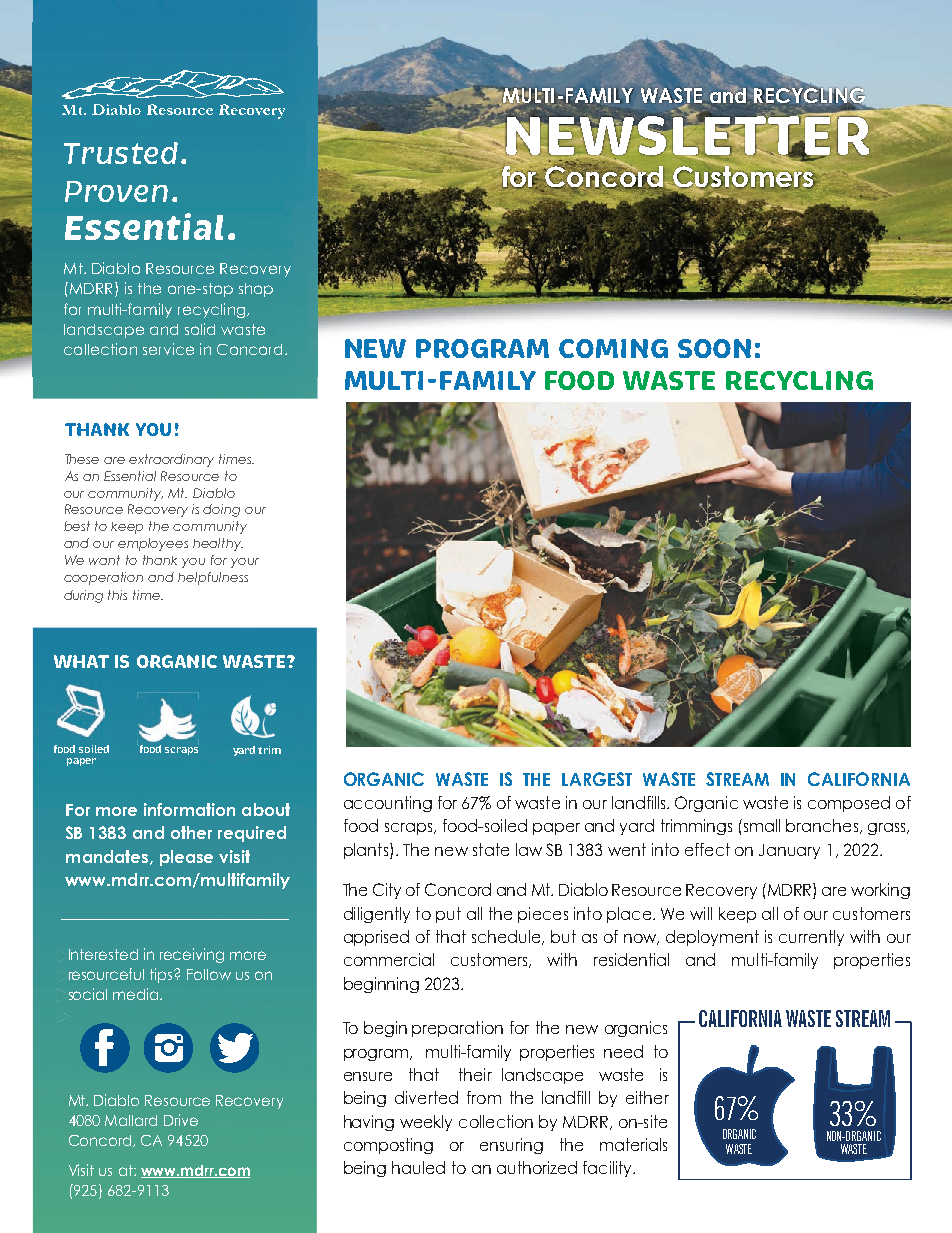  What do you see at coordinates (714, 348) in the screenshot?
I see `SOON` at bounding box center [714, 348].
